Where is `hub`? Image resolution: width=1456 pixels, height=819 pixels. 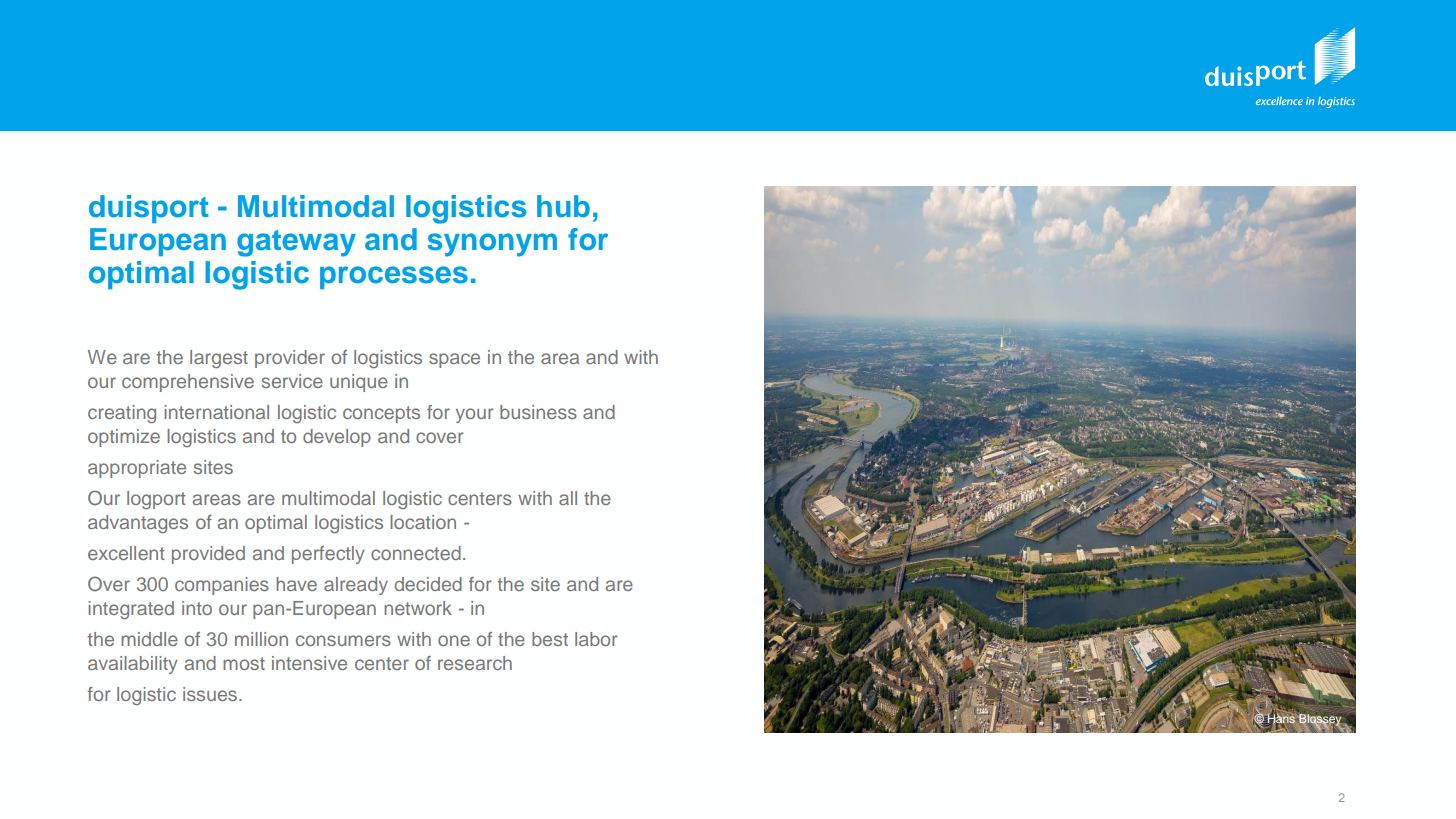
hub is located at coordinates (563, 206).
